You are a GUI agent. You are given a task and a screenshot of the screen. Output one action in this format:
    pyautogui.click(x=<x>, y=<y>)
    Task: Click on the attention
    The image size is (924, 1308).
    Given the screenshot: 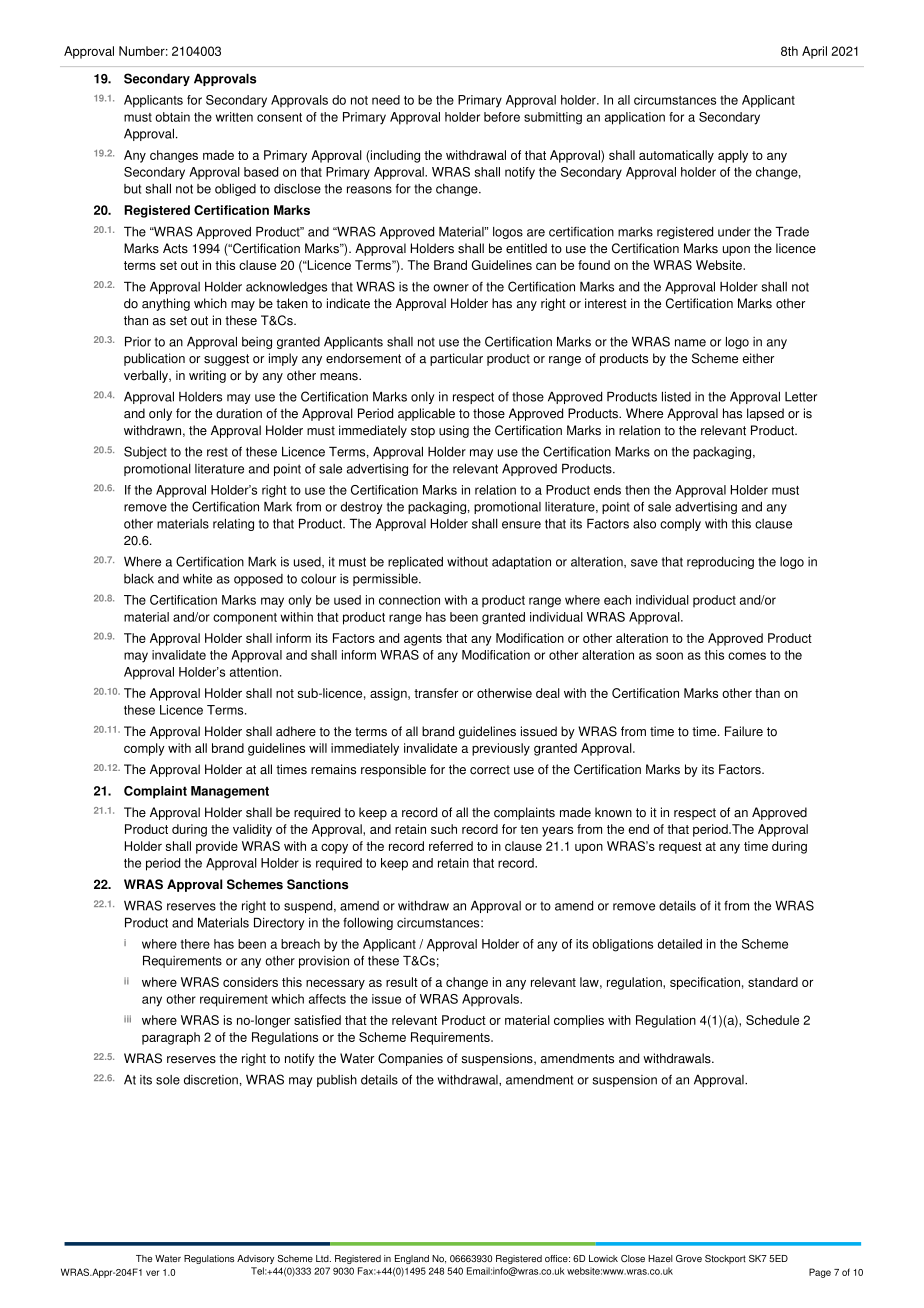 What is the action you would take?
    pyautogui.click(x=254, y=672)
